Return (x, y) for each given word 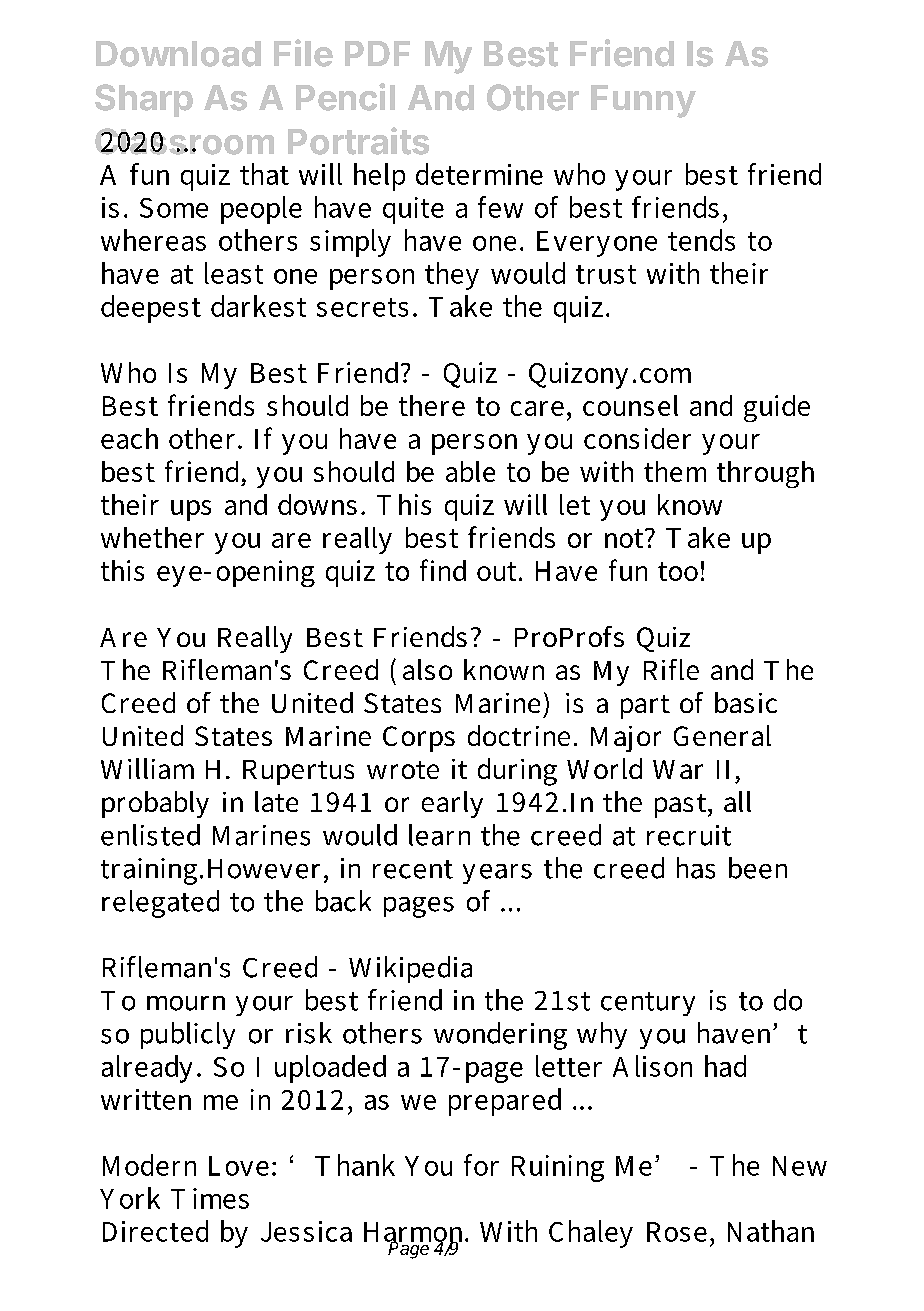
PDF (377, 53)
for (481, 1165)
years (497, 874)
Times (210, 1198)
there (432, 405)
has (696, 868)
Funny (643, 101)
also (427, 669)
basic (746, 702)
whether (152, 537)
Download (178, 54)
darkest (258, 306)
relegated (160, 904)
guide (777, 408)
